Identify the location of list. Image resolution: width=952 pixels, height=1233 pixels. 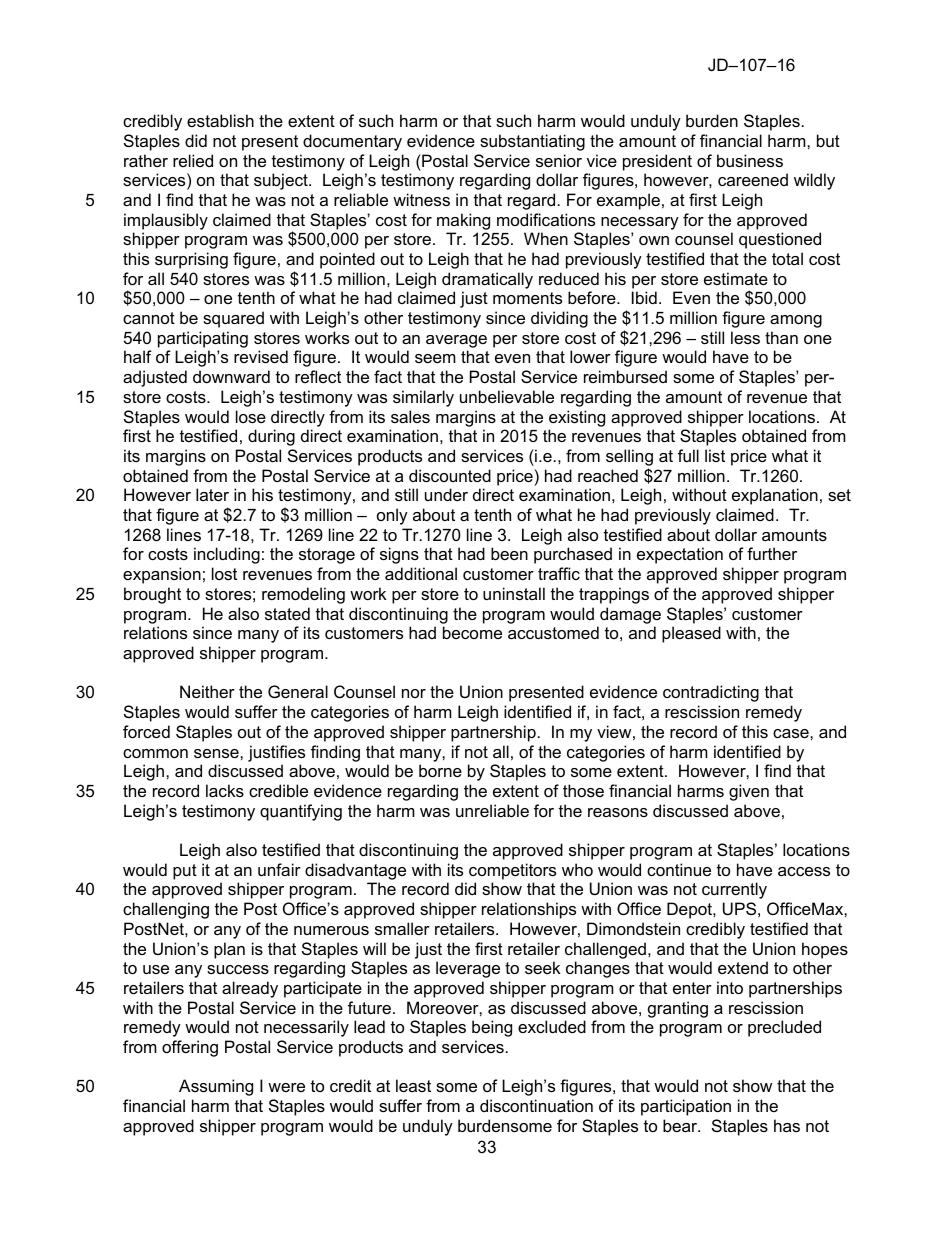
(715, 455).
